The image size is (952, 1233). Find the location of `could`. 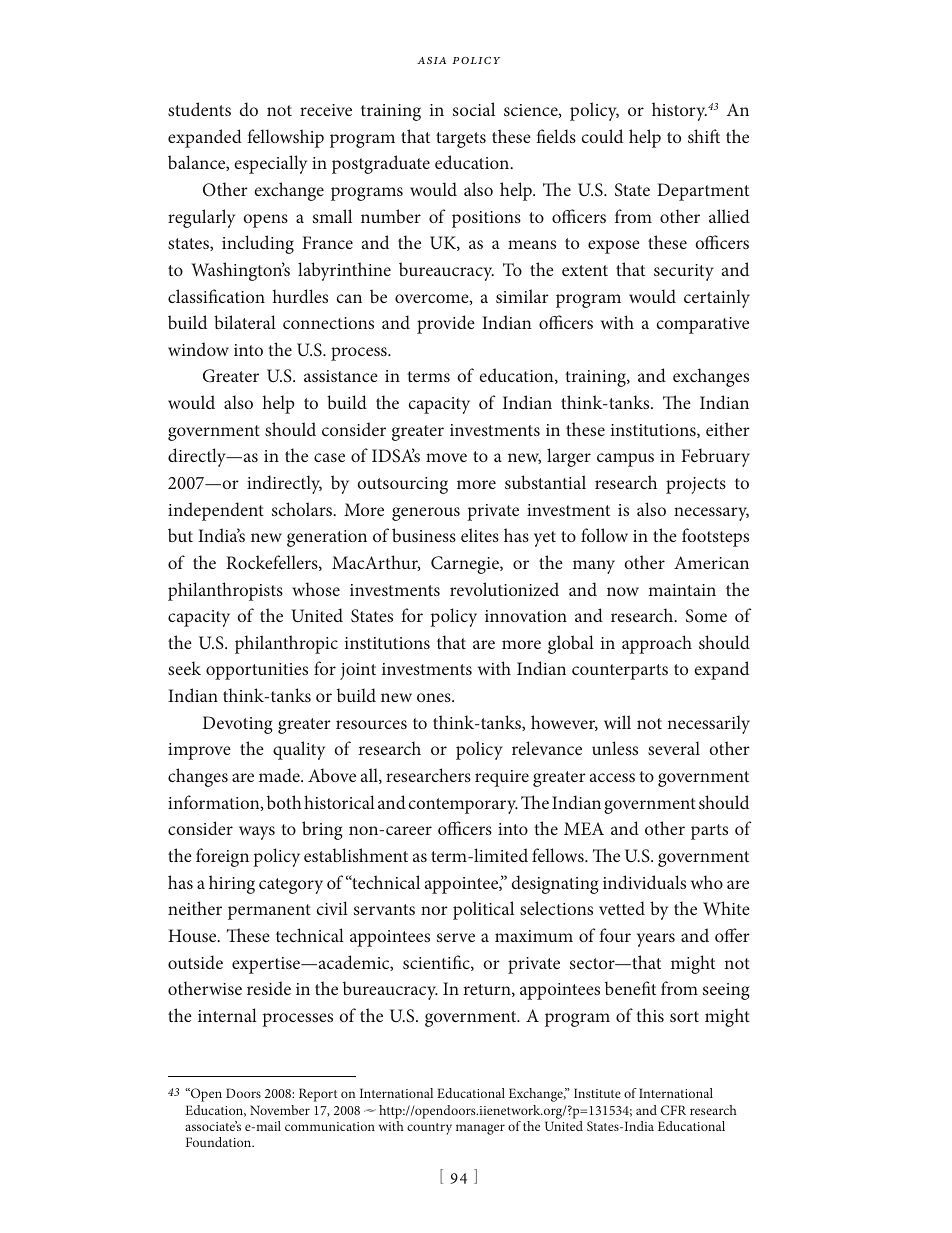

could is located at coordinates (602, 136).
